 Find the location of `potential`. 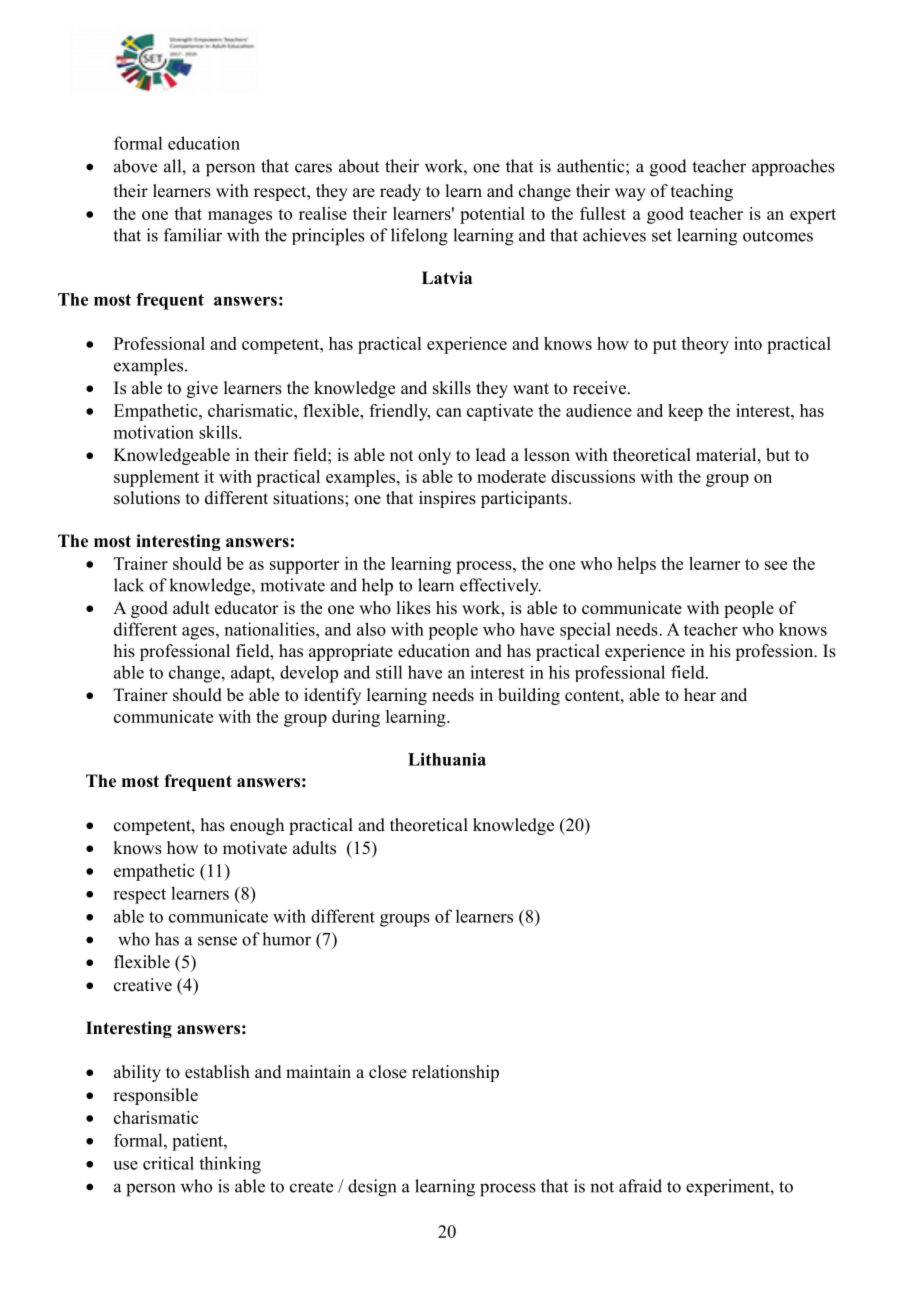

potential is located at coordinates (492, 215).
